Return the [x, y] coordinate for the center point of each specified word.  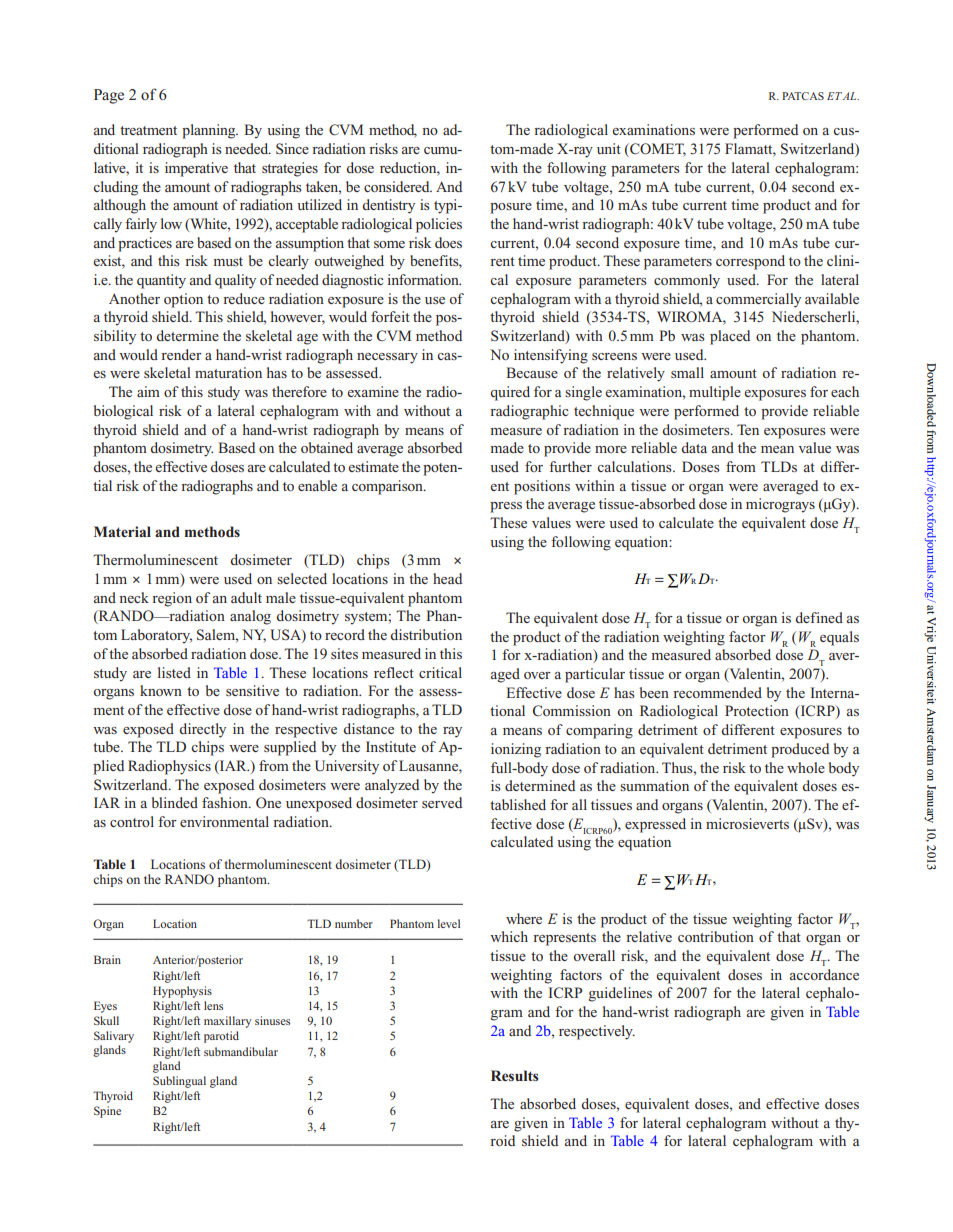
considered [398, 186]
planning [210, 131]
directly [203, 730]
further [570, 466]
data [694, 447]
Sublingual [179, 1082]
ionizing [516, 750]
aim [148, 391]
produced [800, 750]
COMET [657, 150]
